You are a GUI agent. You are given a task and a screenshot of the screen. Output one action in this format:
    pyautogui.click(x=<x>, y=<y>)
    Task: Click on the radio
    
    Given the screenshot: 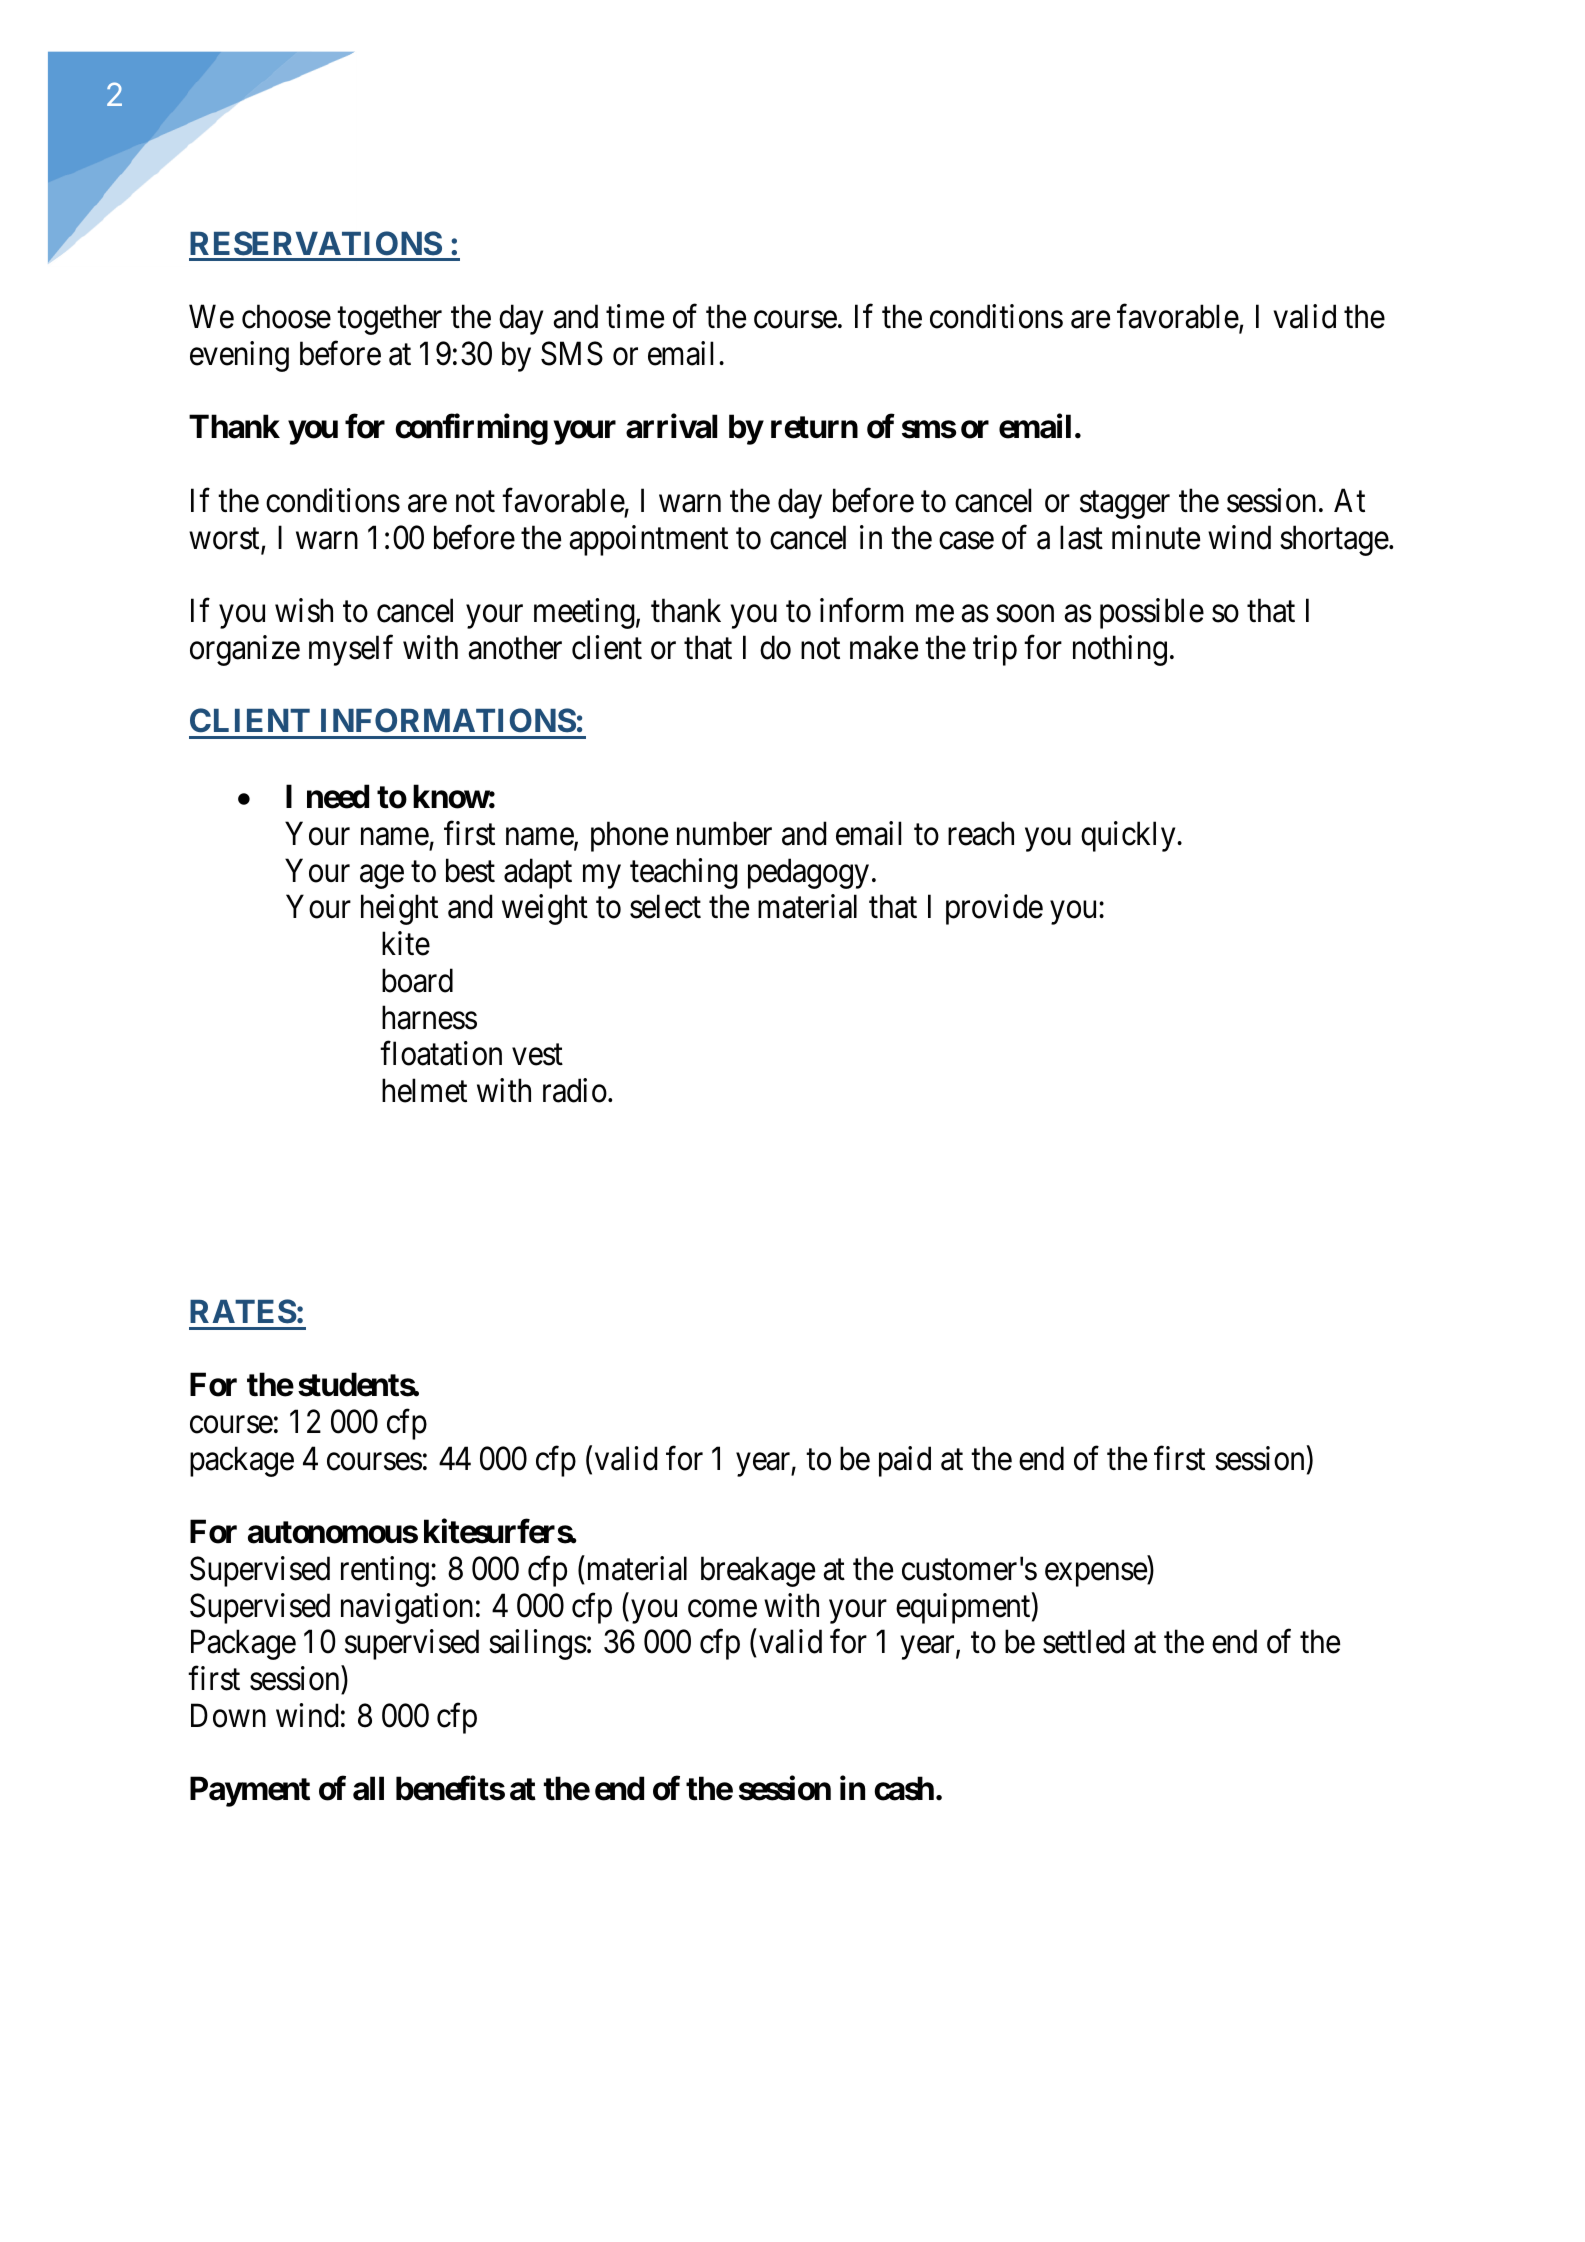 What is the action you would take?
    pyautogui.click(x=575, y=1090)
